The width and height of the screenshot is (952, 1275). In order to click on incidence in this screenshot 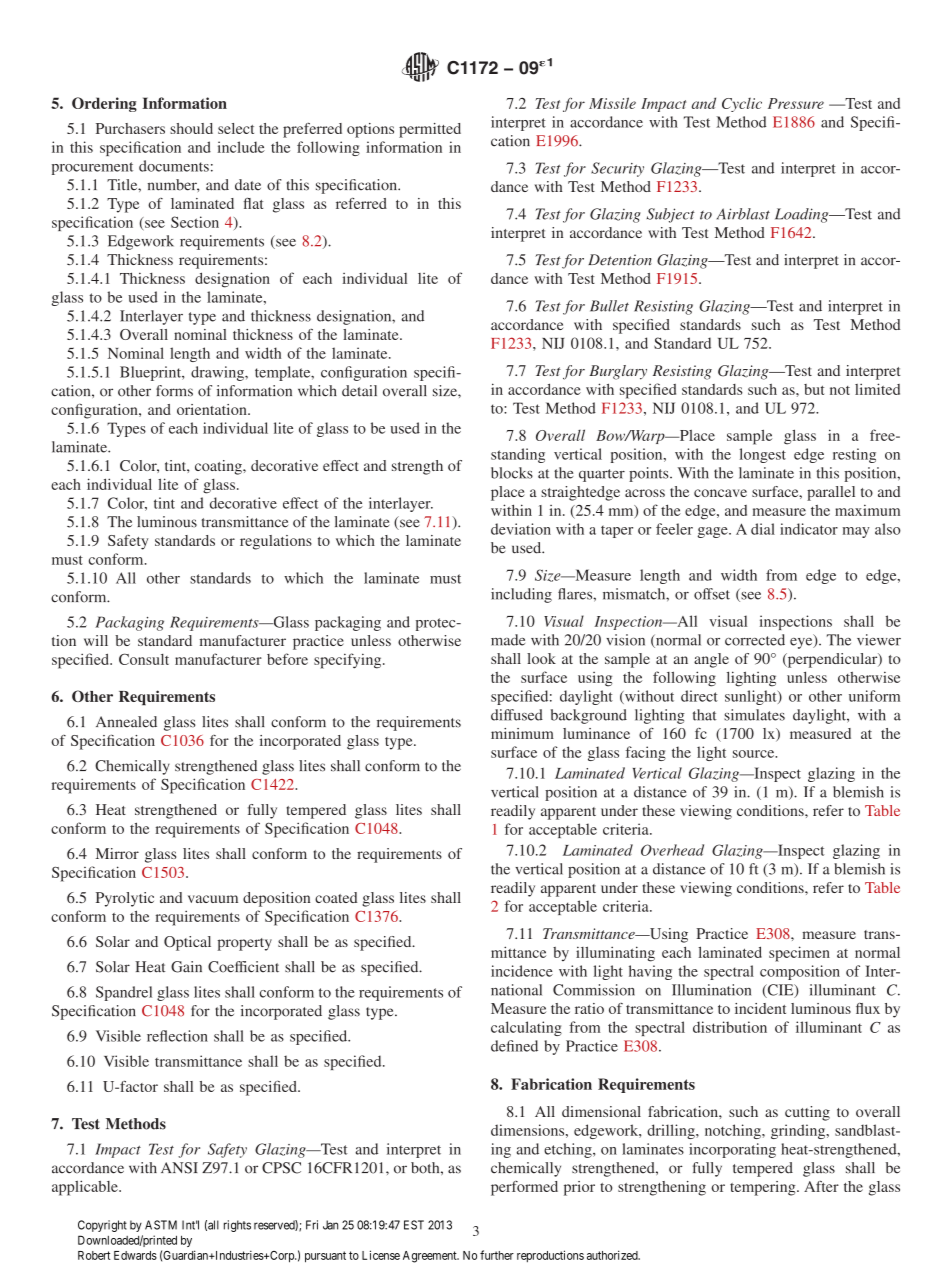, I will do `click(522, 971)`.
